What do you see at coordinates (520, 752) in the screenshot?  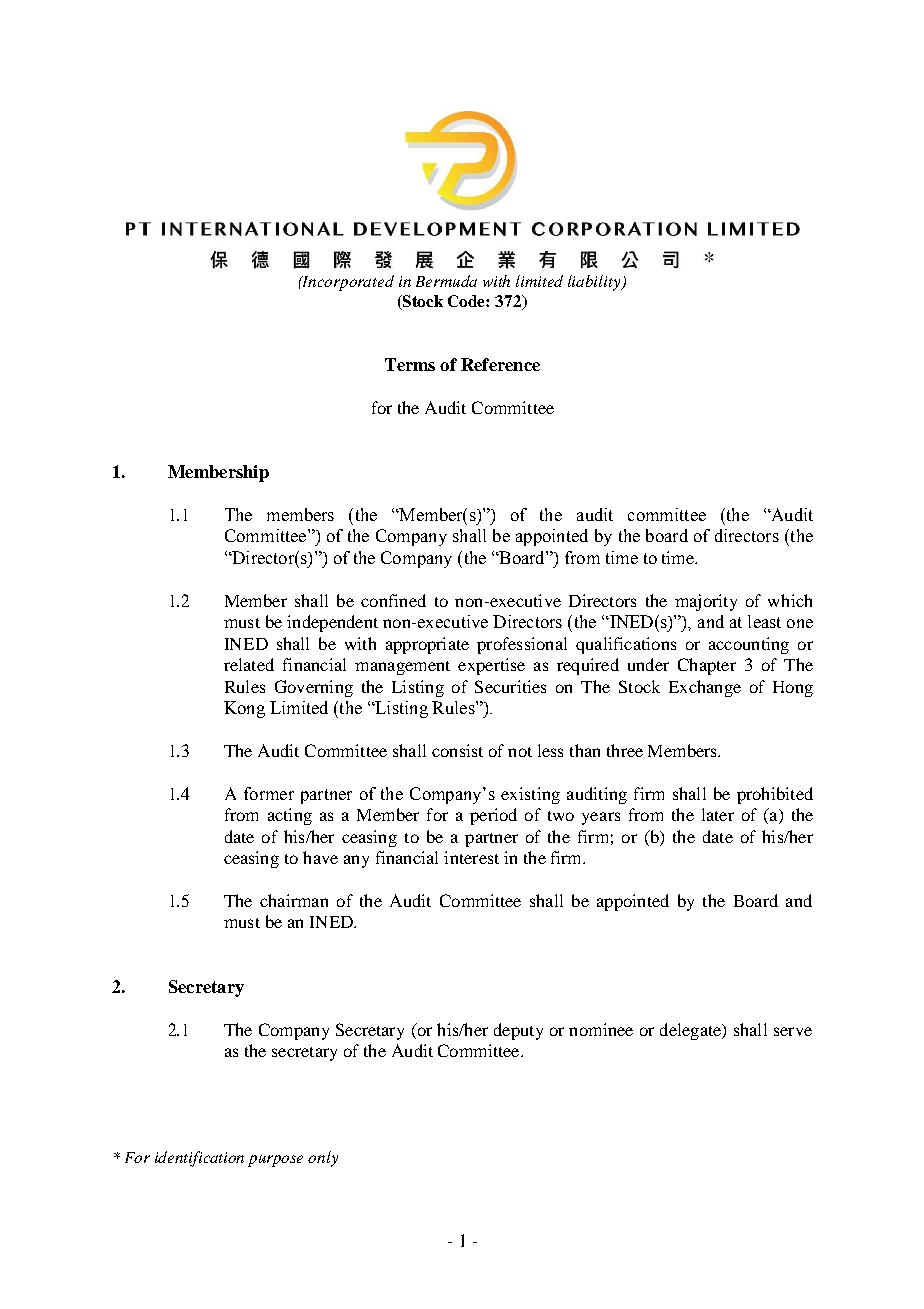 I see `not` at bounding box center [520, 752].
